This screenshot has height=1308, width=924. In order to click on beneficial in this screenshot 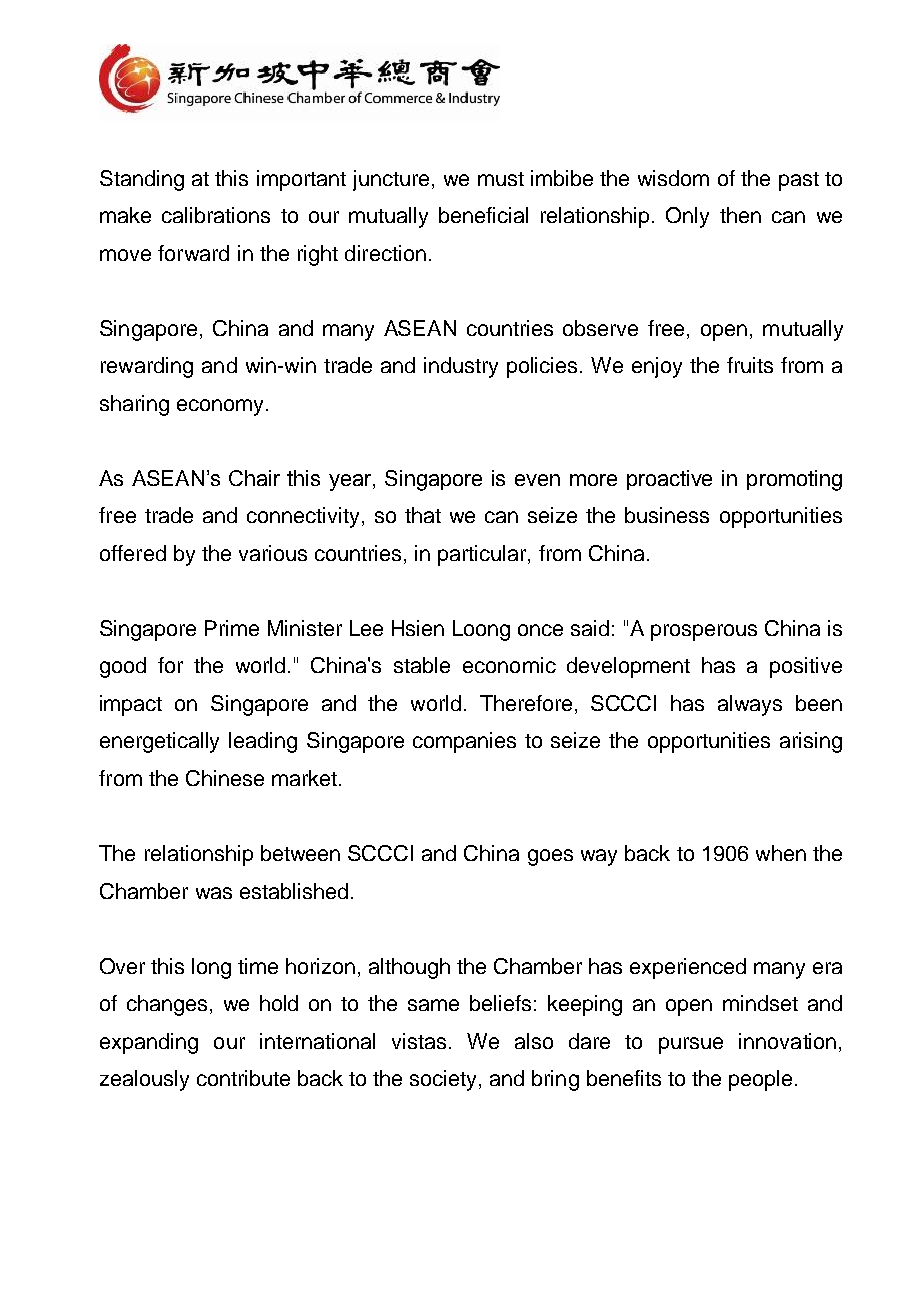, I will do `click(483, 215)`.
